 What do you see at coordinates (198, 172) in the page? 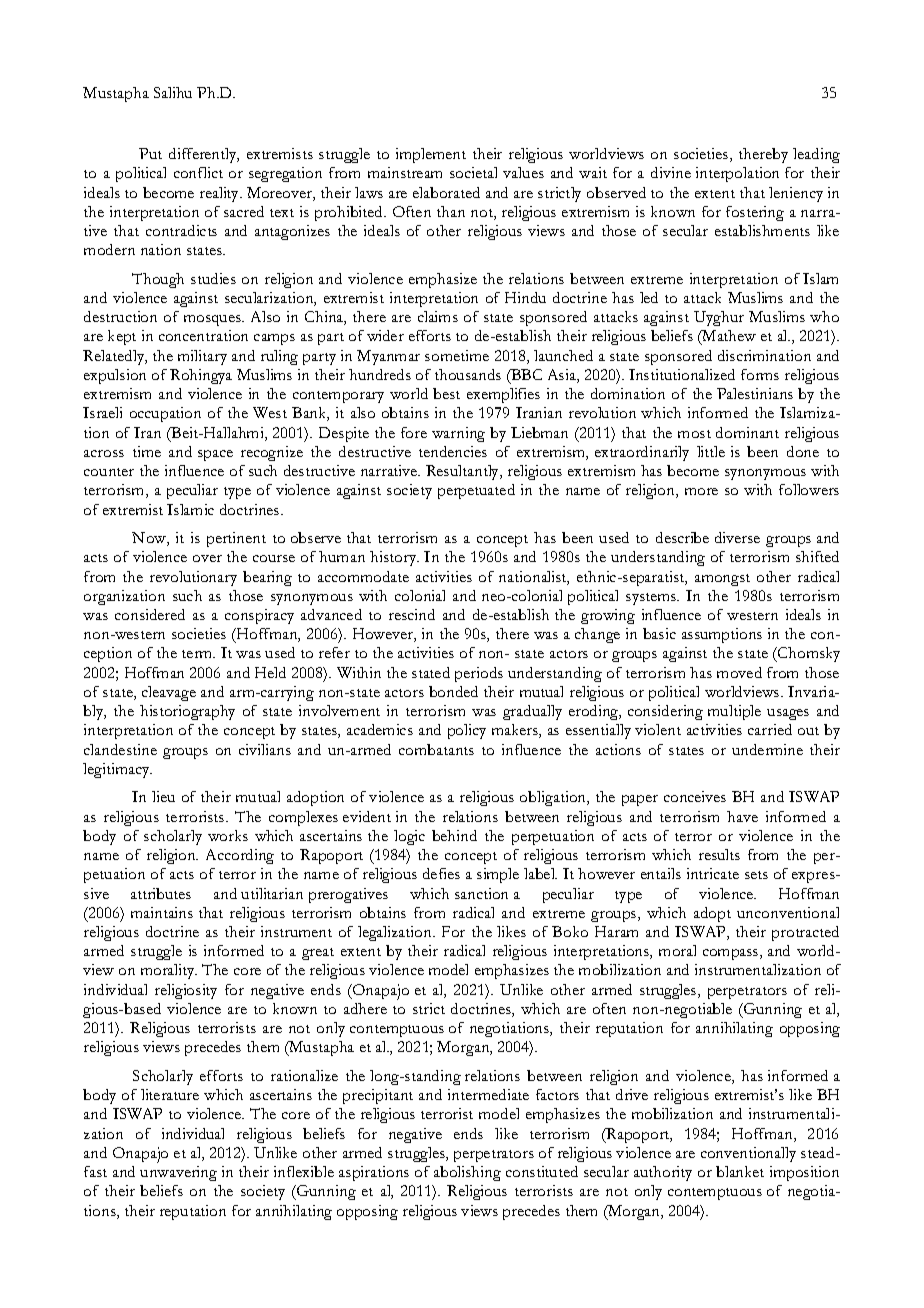
I see `conflict` at bounding box center [198, 172].
